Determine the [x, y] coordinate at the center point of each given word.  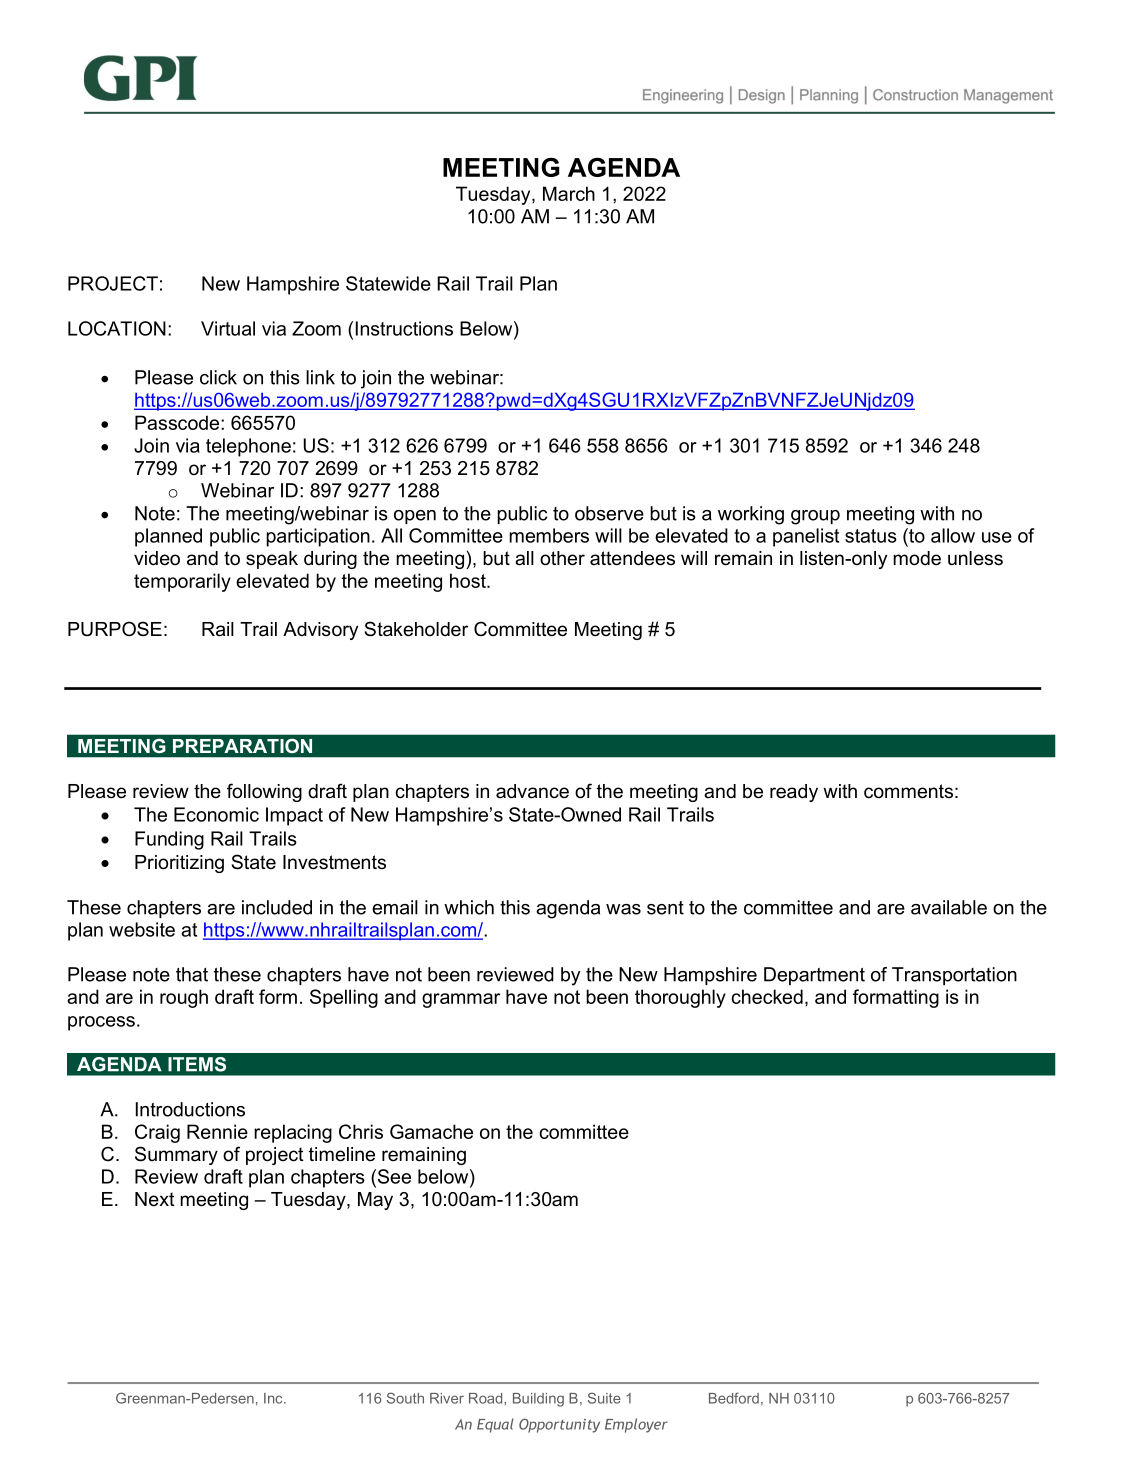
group [815, 517]
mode [917, 558]
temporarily [182, 582]
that [192, 974]
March [569, 193]
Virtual [228, 328]
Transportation [954, 976]
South [405, 1398]
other [562, 558]
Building [538, 1400]
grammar [461, 1000]
